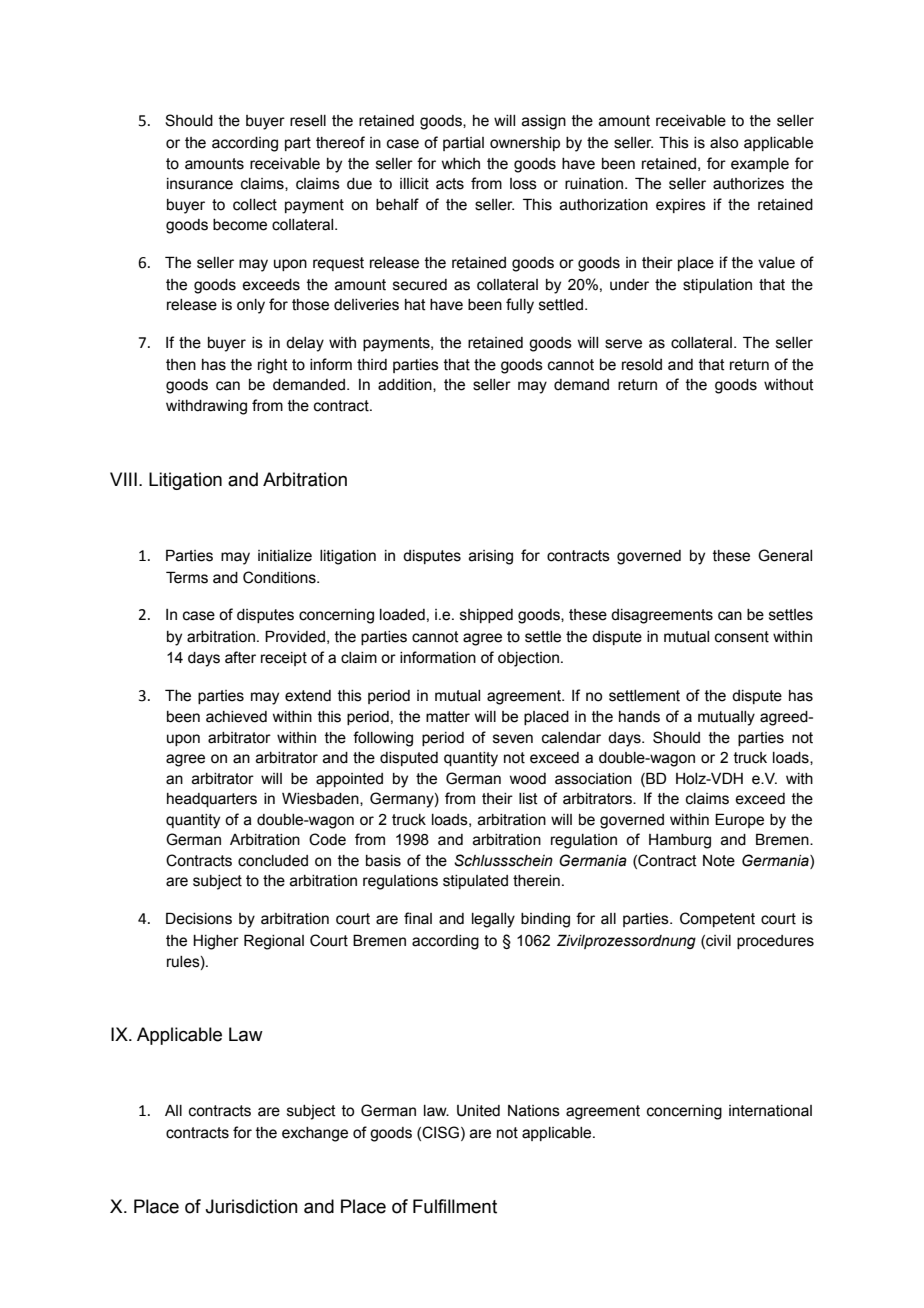  I want to click on matter, so click(448, 717).
